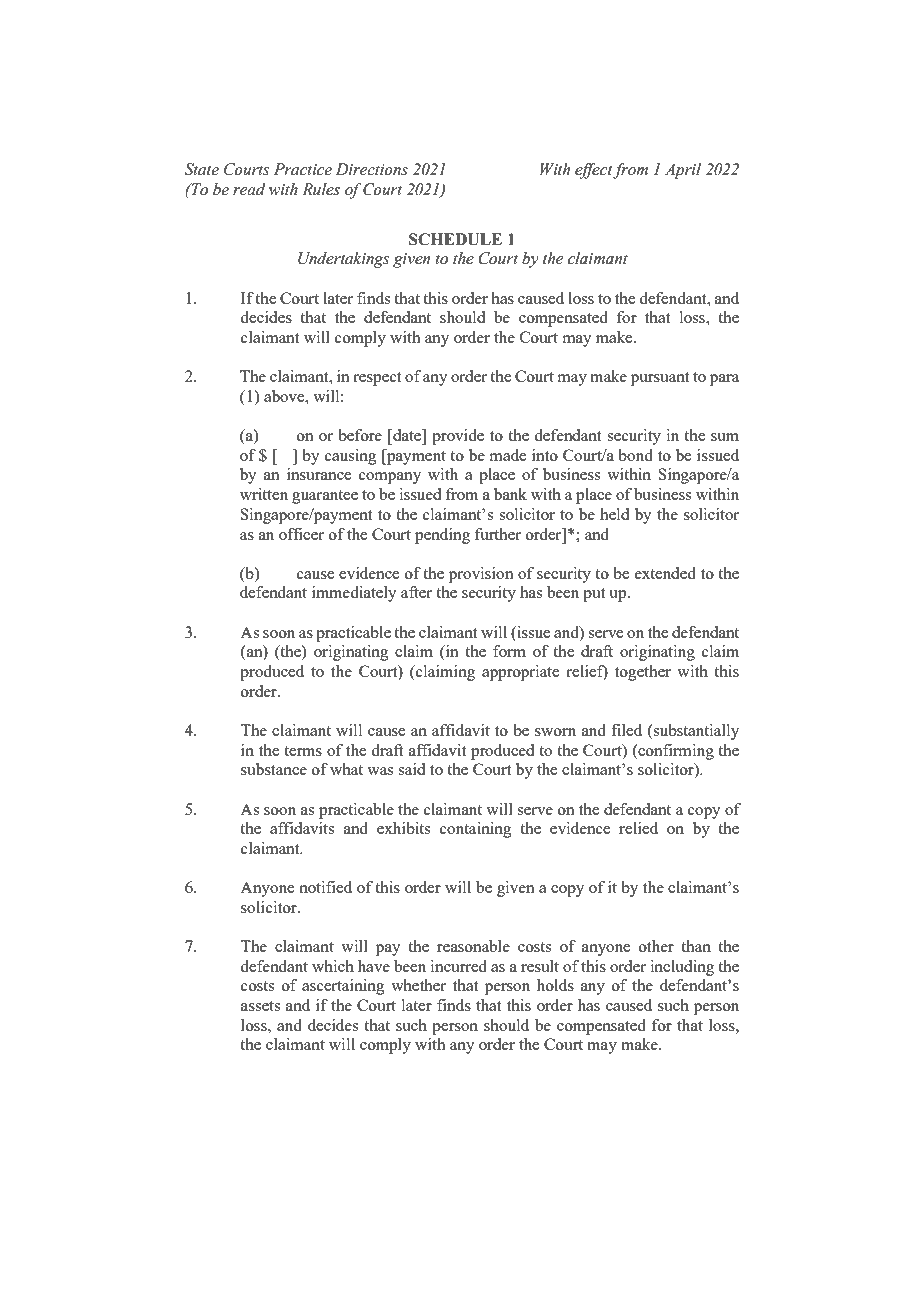  What do you see at coordinates (683, 171) in the image?
I see `April` at bounding box center [683, 171].
